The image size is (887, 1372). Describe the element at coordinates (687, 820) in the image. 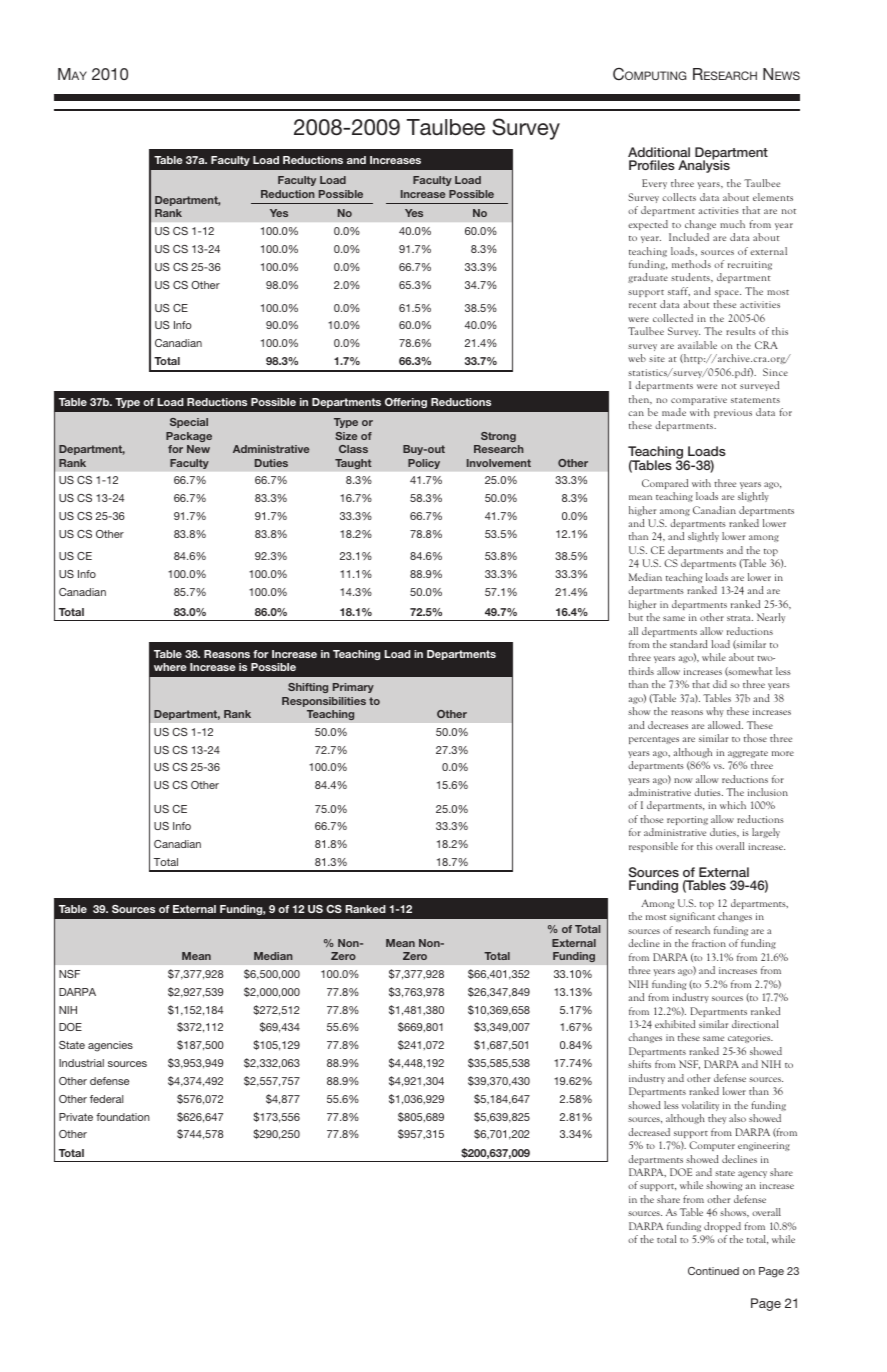

I see `reporting` at that location.
